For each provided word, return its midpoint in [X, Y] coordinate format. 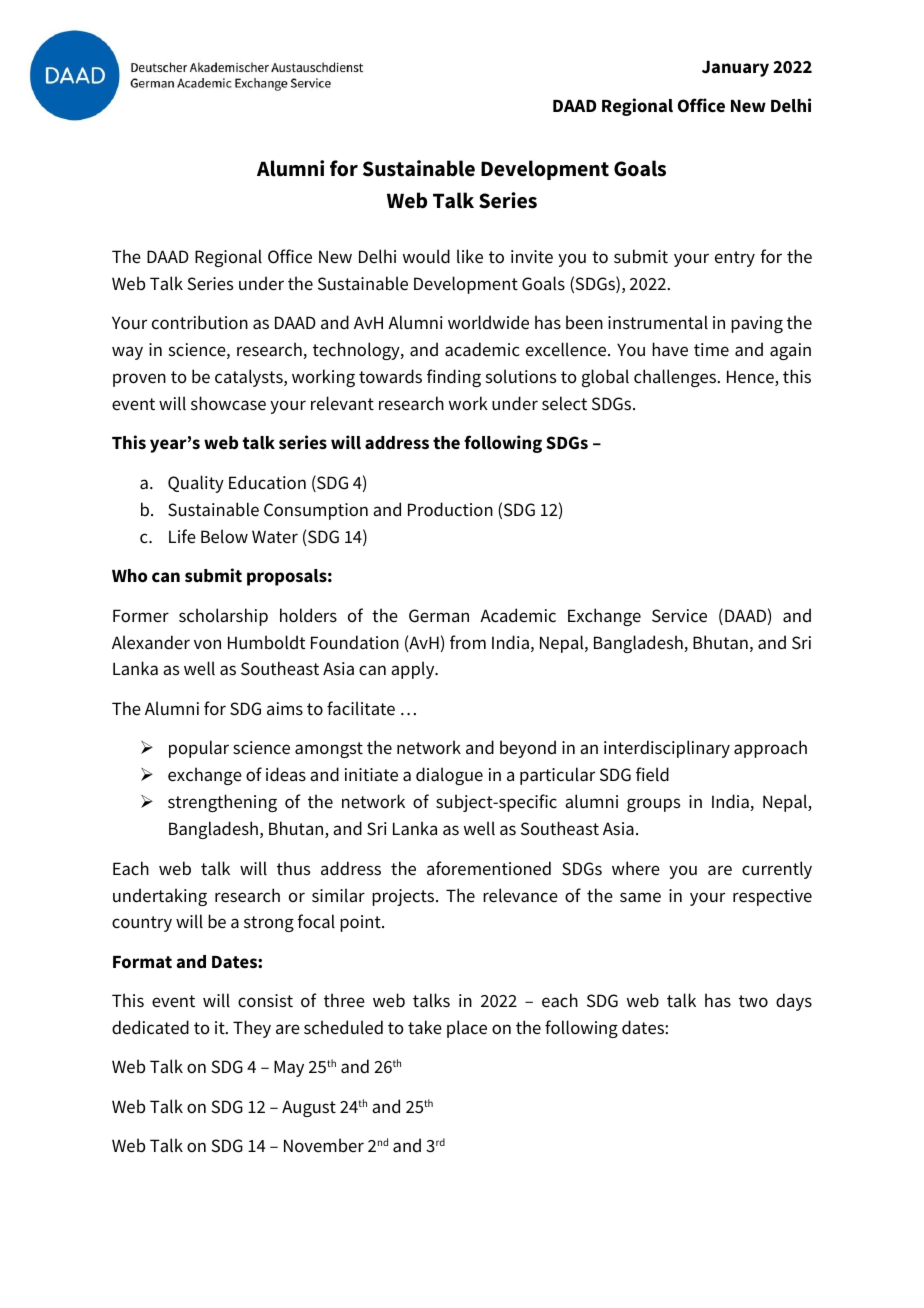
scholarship [223, 617]
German [439, 616]
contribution [200, 322]
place [467, 1029]
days [794, 1002]
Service [679, 616]
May [289, 1068]
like [470, 256]
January [735, 69]
